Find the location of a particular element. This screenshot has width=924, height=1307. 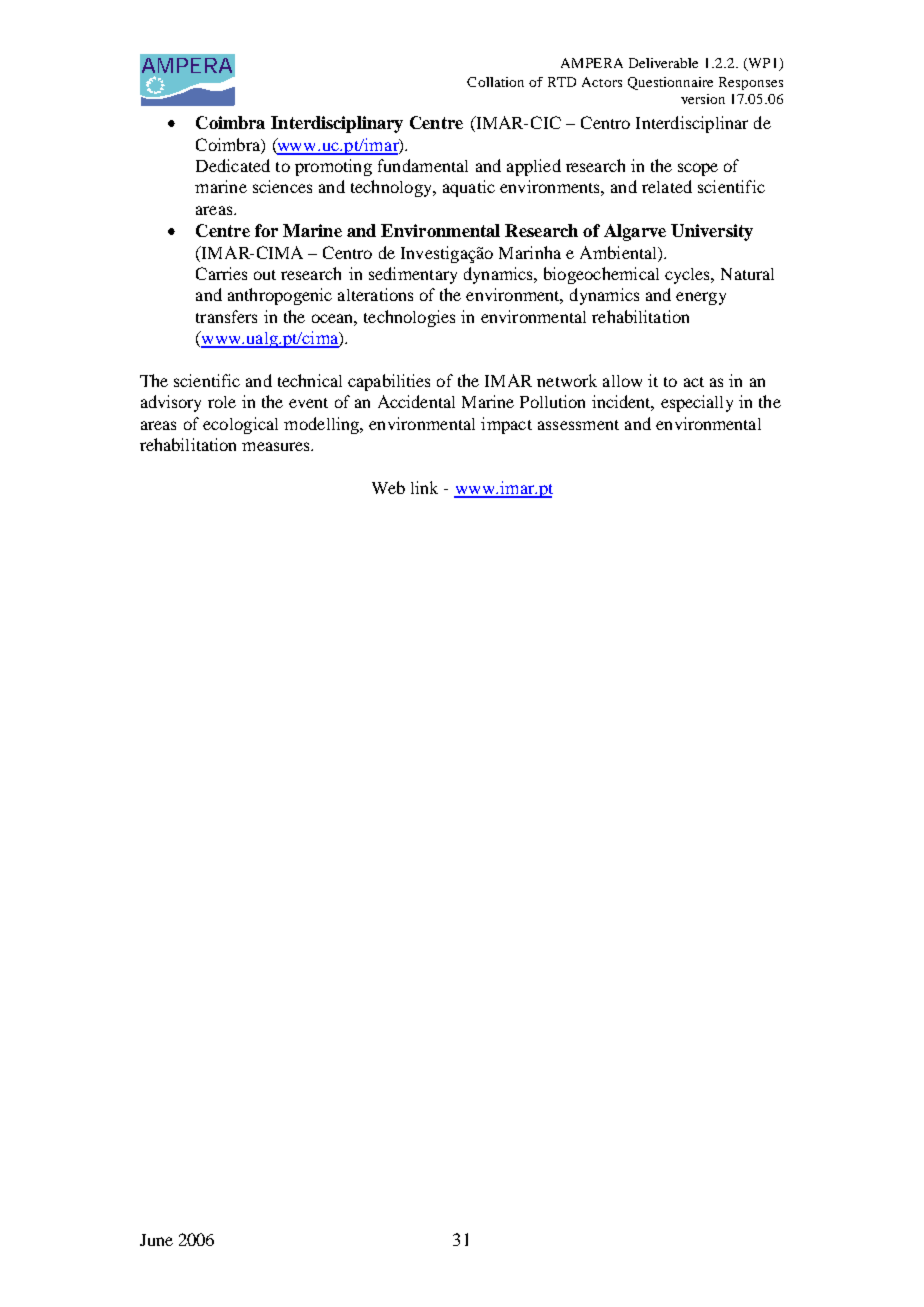

especially is located at coordinates (697, 403).
